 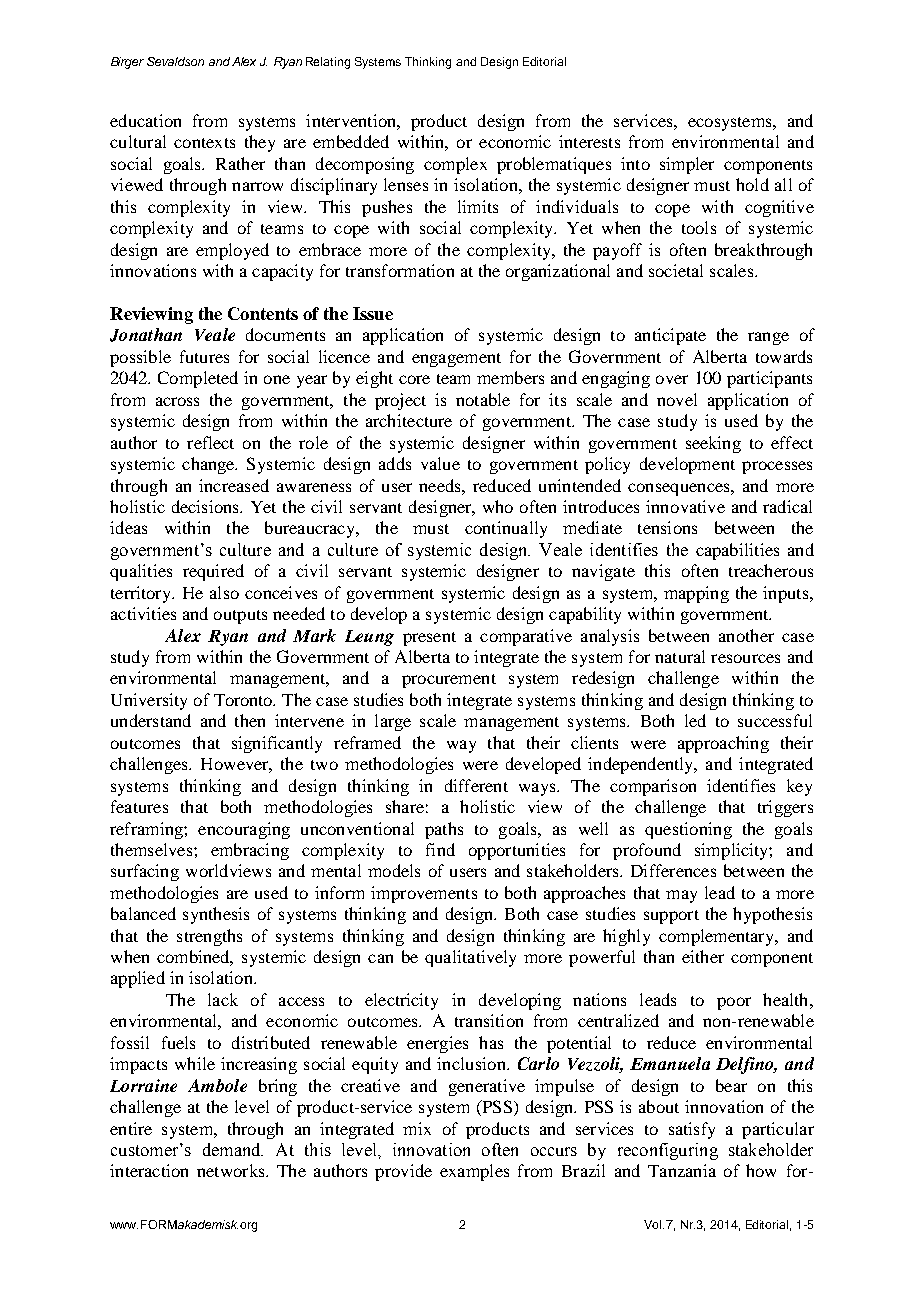 I want to click on led, so click(x=695, y=720).
